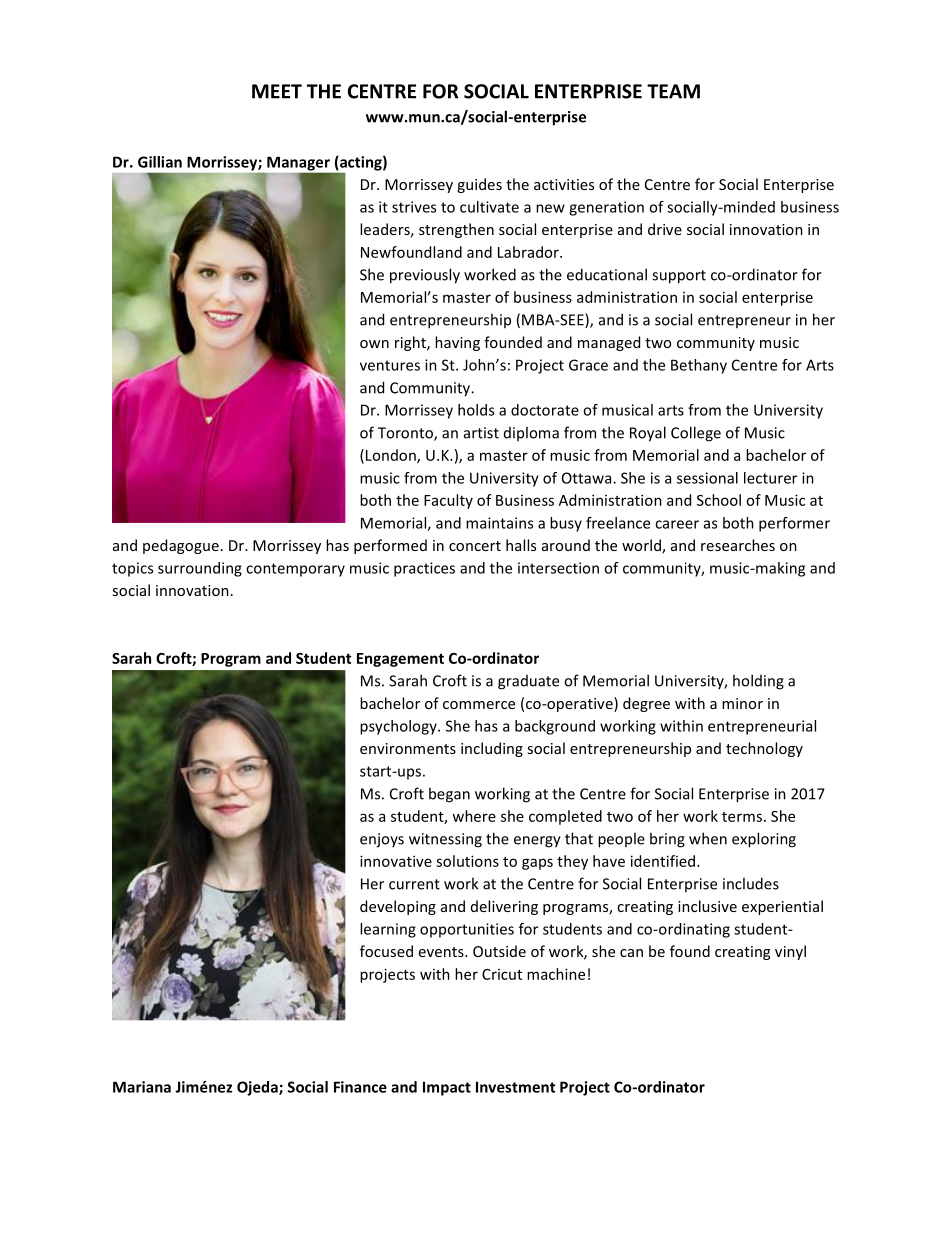 The height and width of the screenshot is (1233, 952). Describe the element at coordinates (447, 1088) in the screenshot. I see `Impact` at that location.
